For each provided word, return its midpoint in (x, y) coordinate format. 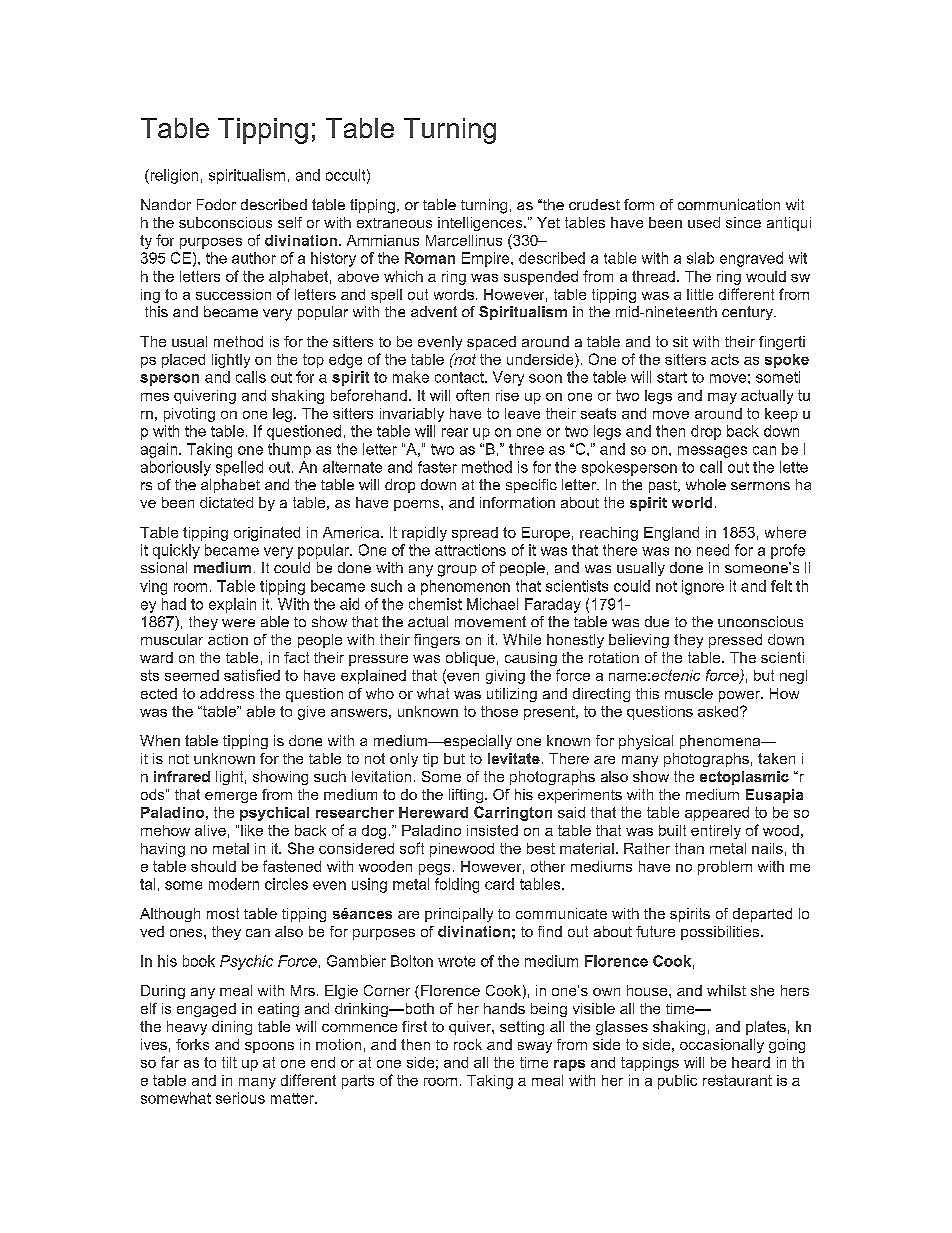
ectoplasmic (744, 778)
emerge (231, 797)
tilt (229, 1062)
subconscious (225, 222)
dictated (226, 502)
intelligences (481, 224)
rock (468, 1044)
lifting (466, 796)
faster (437, 467)
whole (706, 484)
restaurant (737, 1080)
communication (729, 204)
